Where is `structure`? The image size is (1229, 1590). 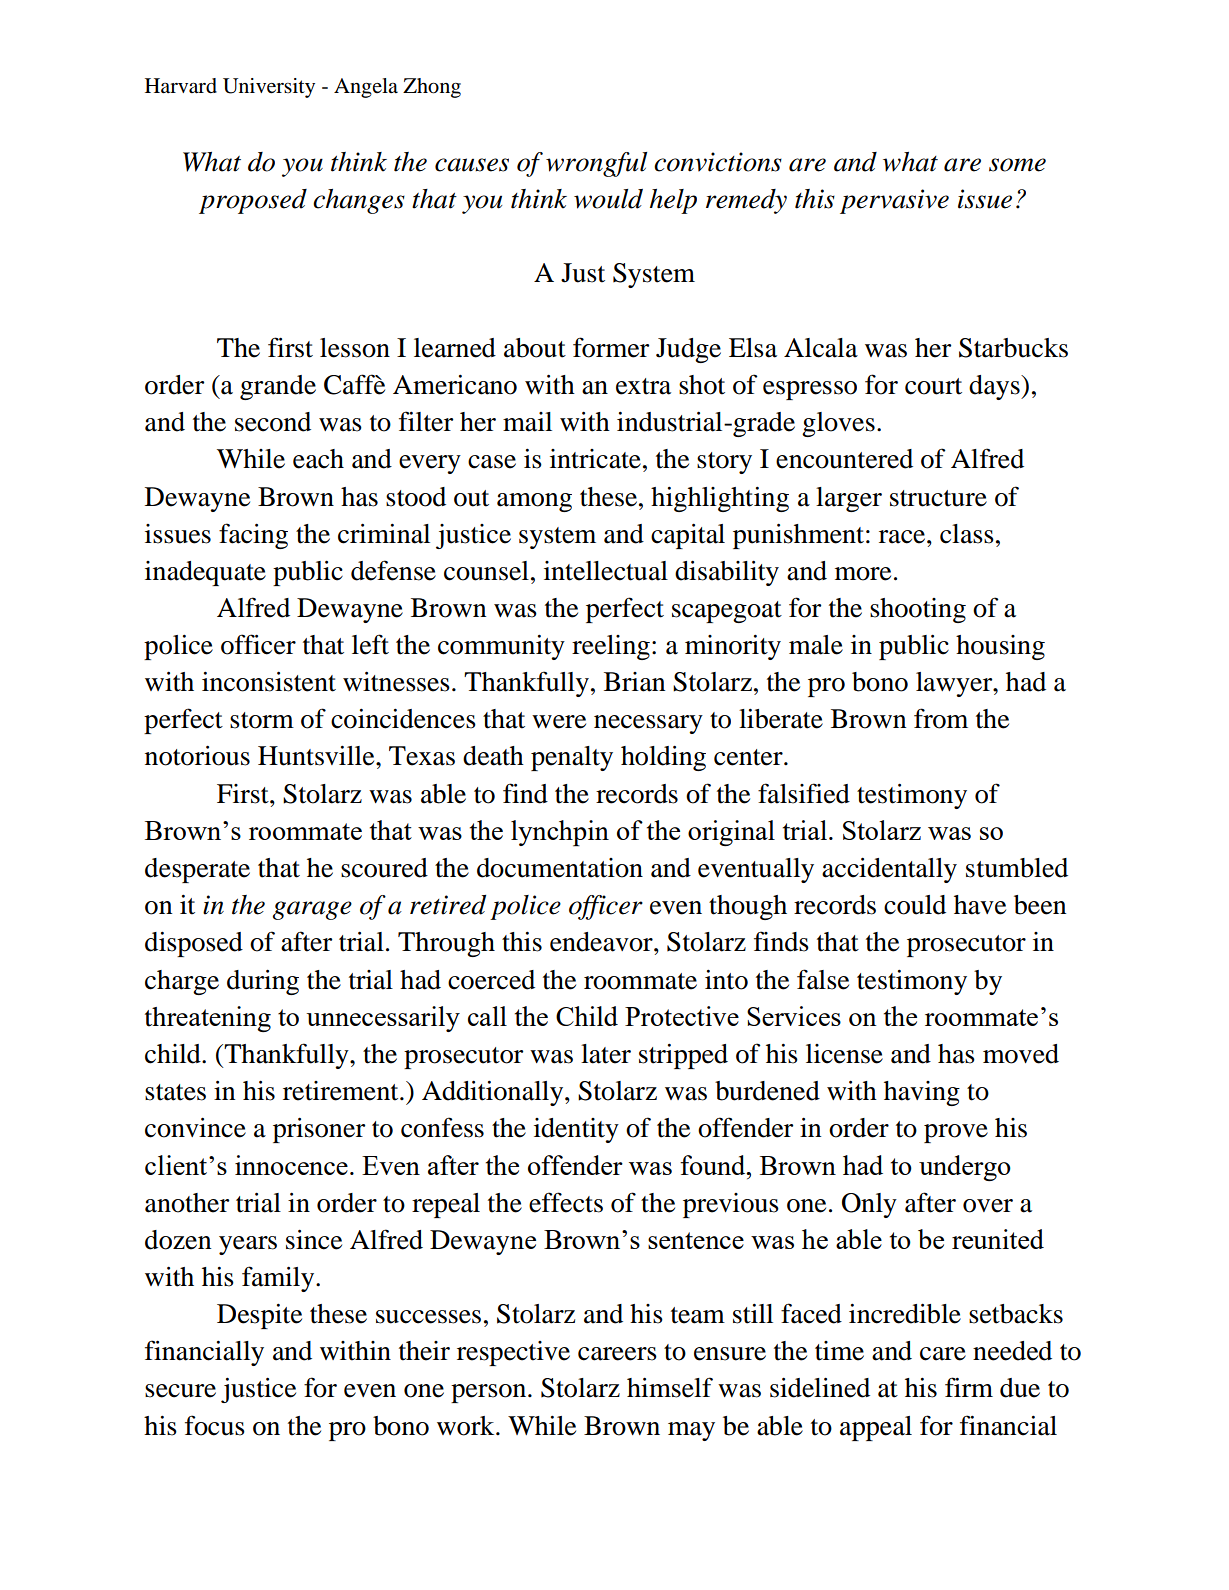
structure is located at coordinates (938, 498).
